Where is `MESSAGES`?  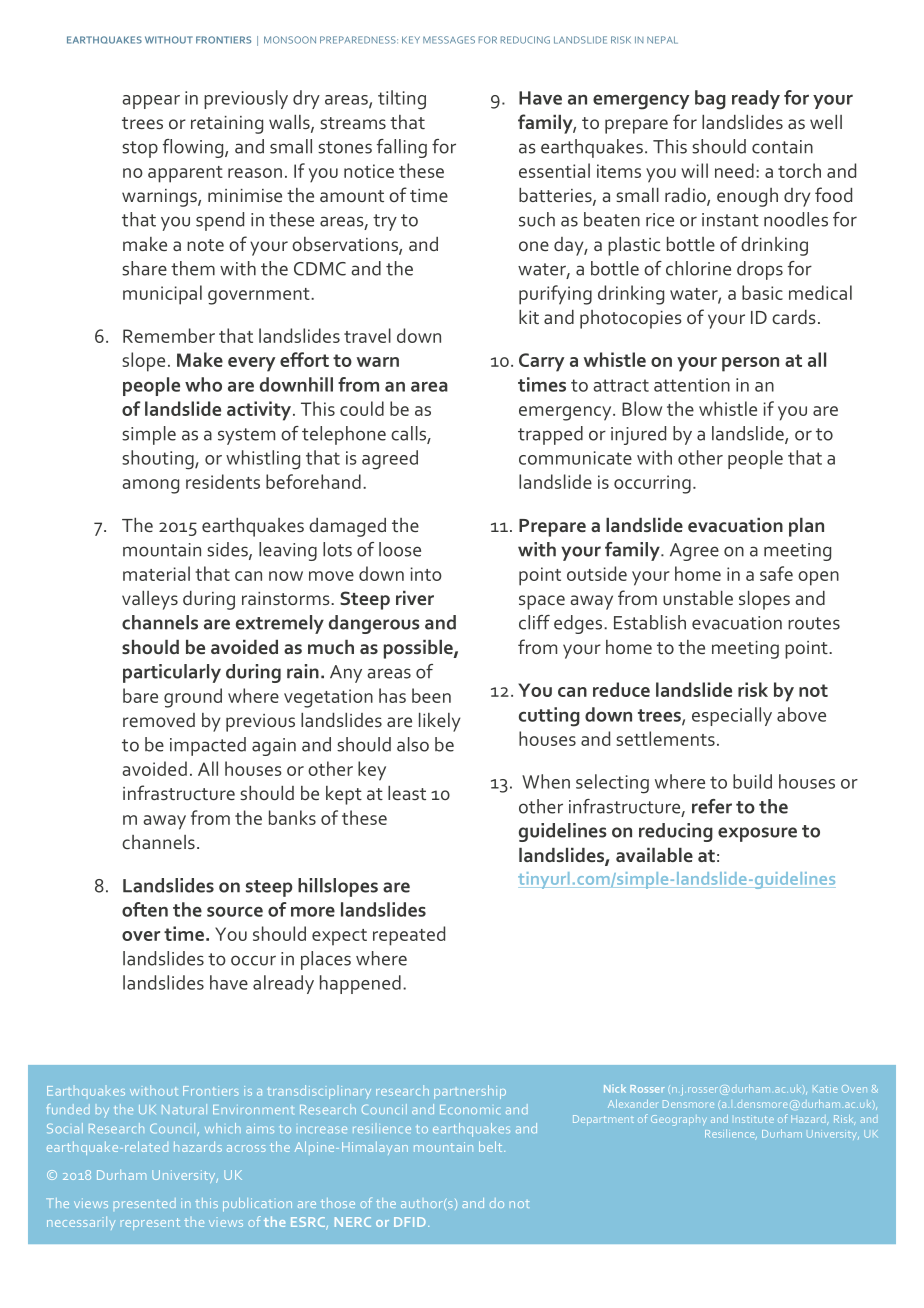
MESSAGES is located at coordinates (449, 40).
